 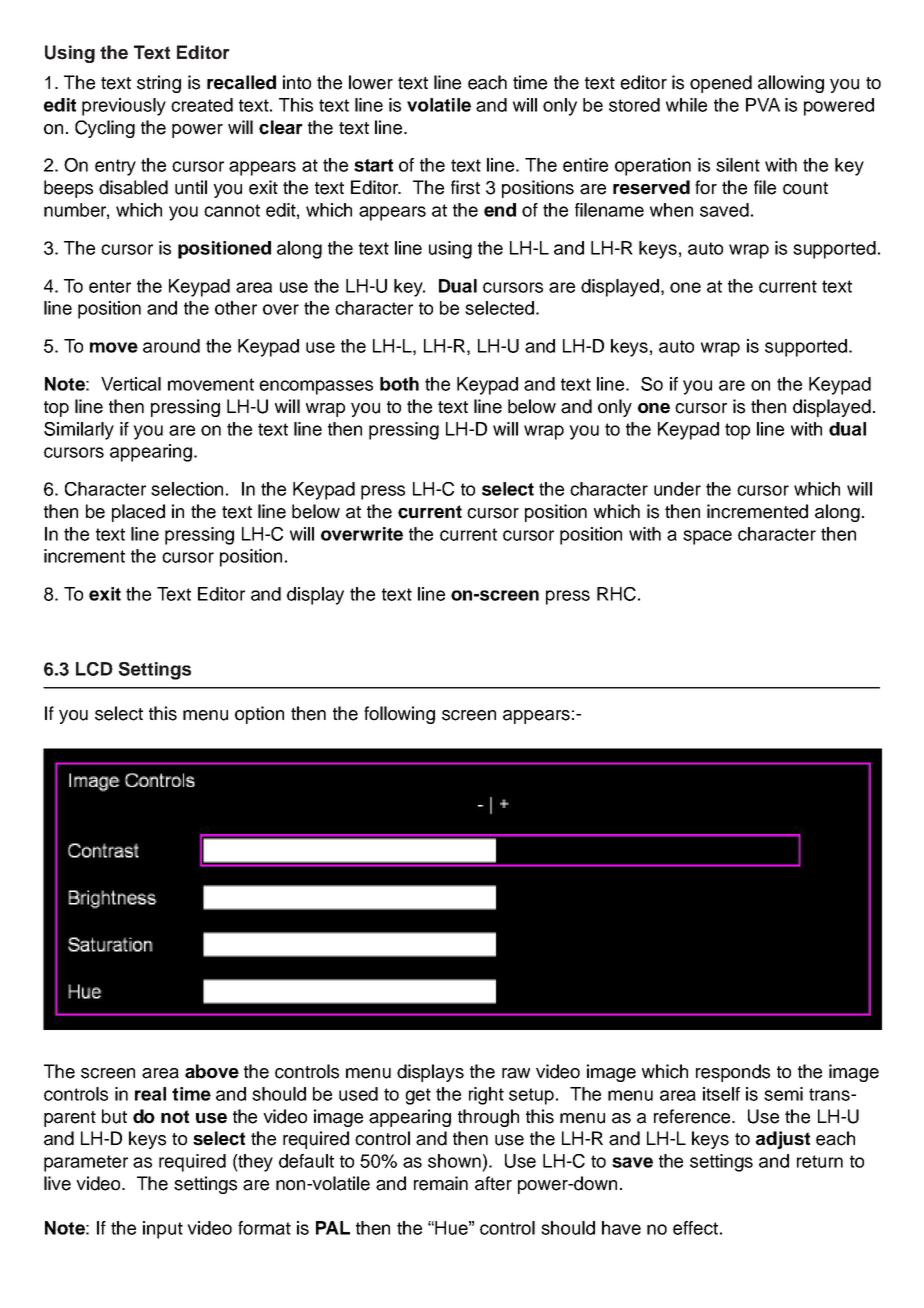 What do you see at coordinates (138, 513) in the page?
I see `placed` at bounding box center [138, 513].
